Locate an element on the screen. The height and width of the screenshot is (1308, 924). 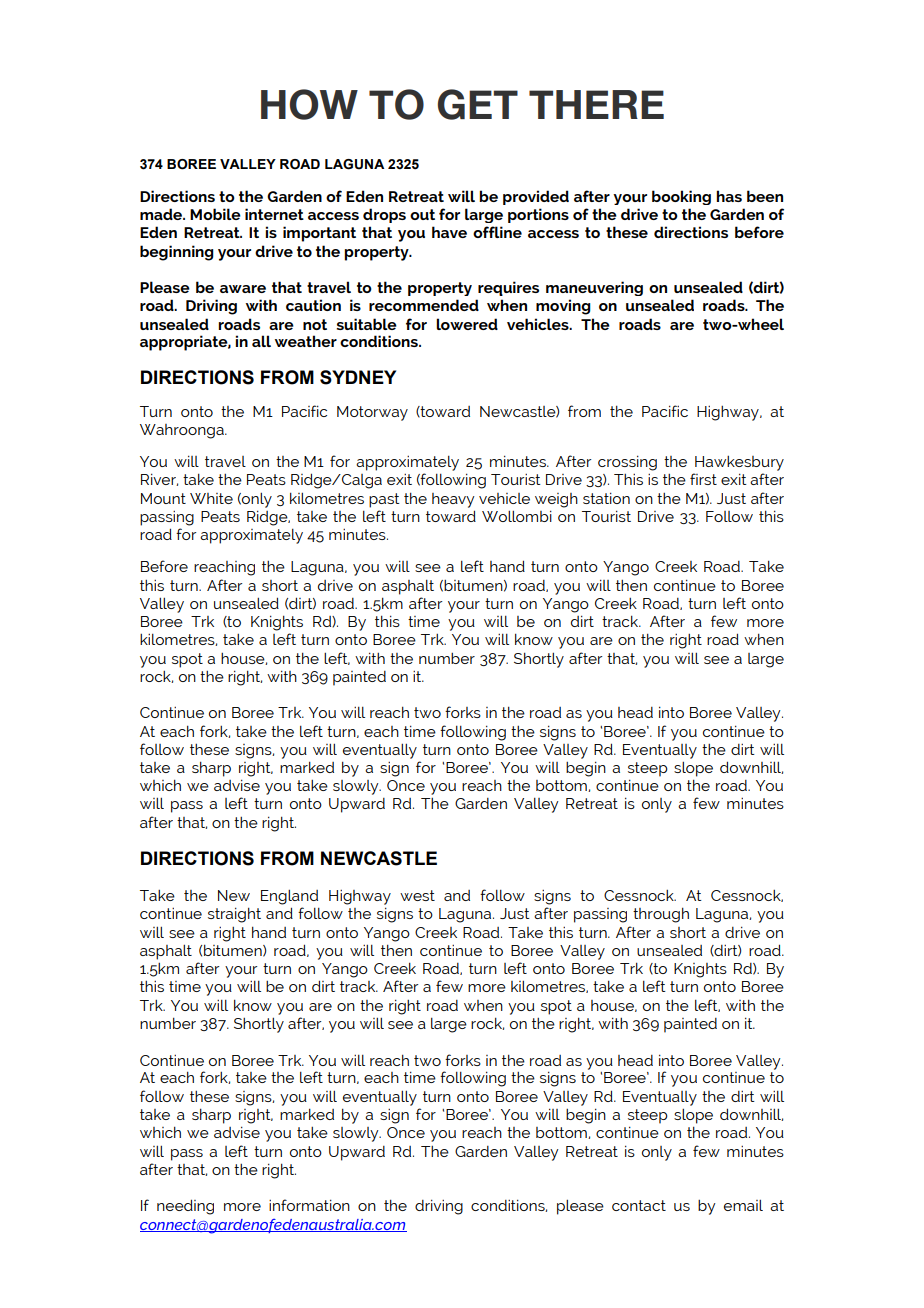
GET is located at coordinates (478, 104).
